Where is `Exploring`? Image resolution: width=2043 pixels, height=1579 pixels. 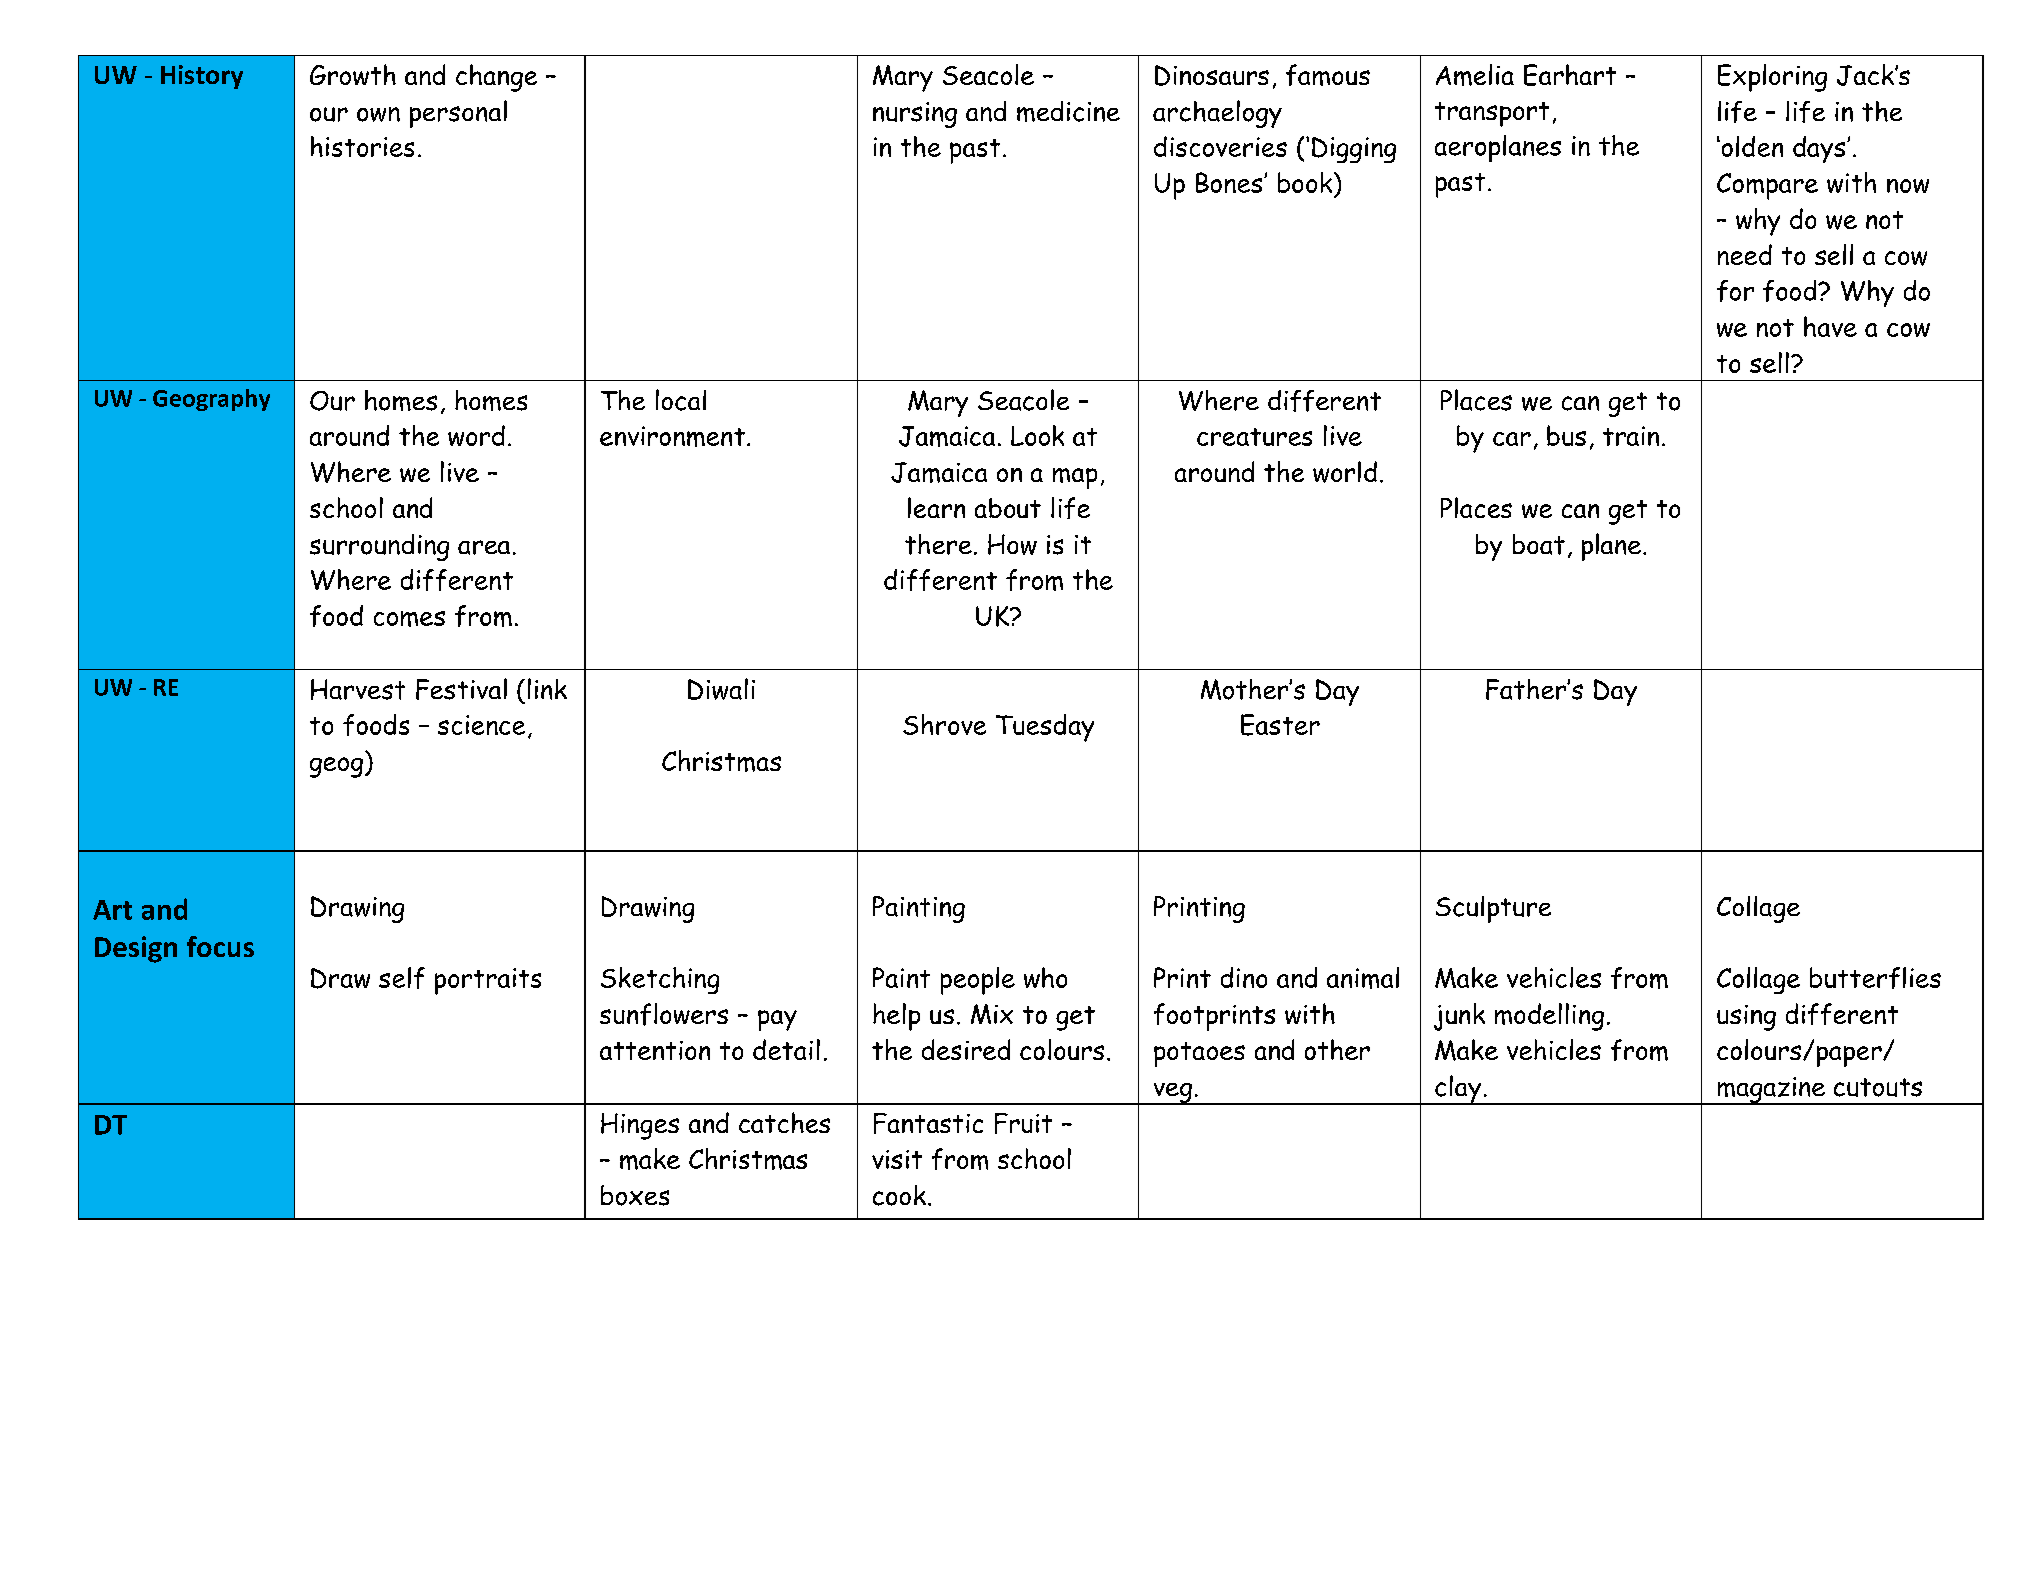 Exploring is located at coordinates (1772, 78).
